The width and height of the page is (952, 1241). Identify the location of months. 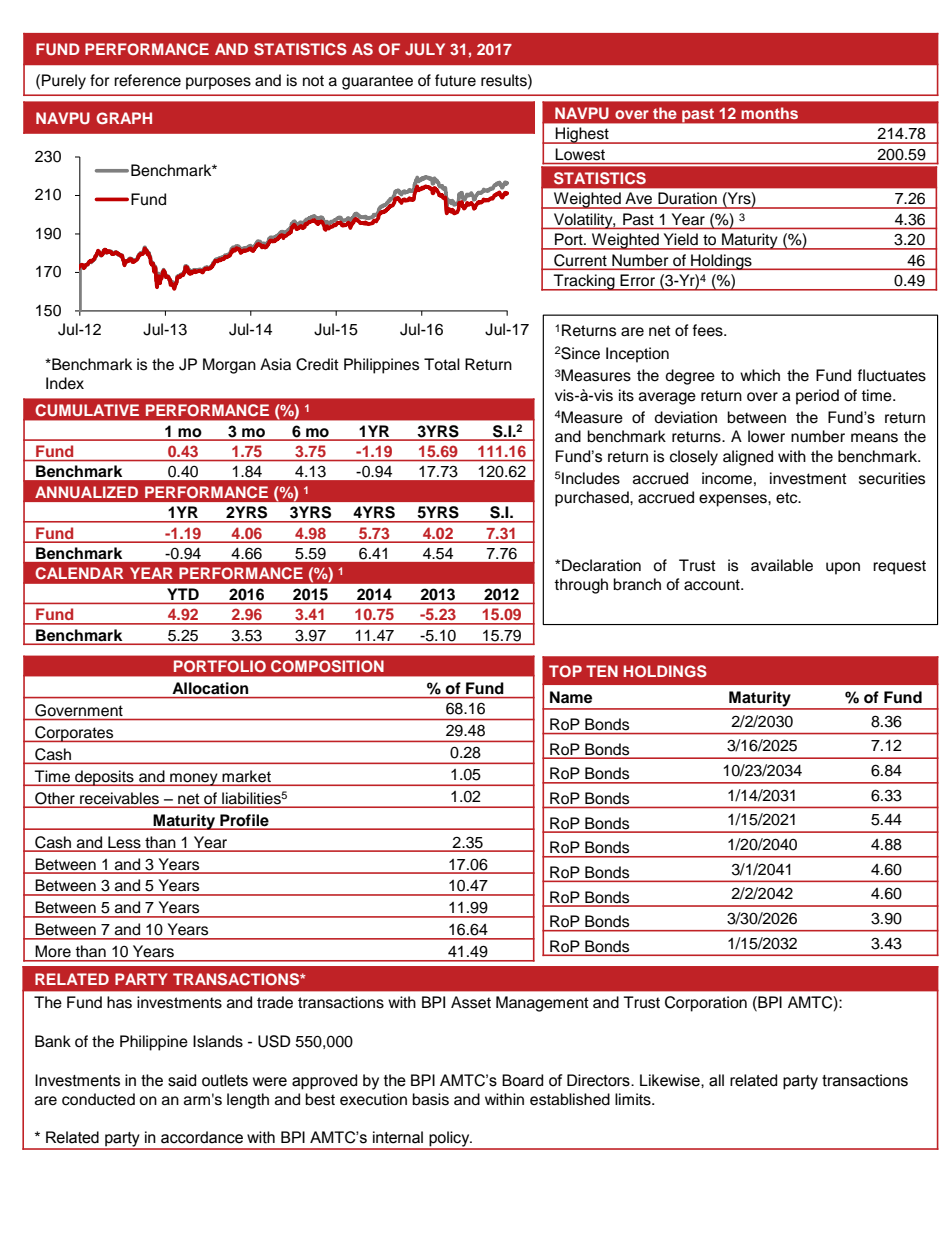
(769, 113).
